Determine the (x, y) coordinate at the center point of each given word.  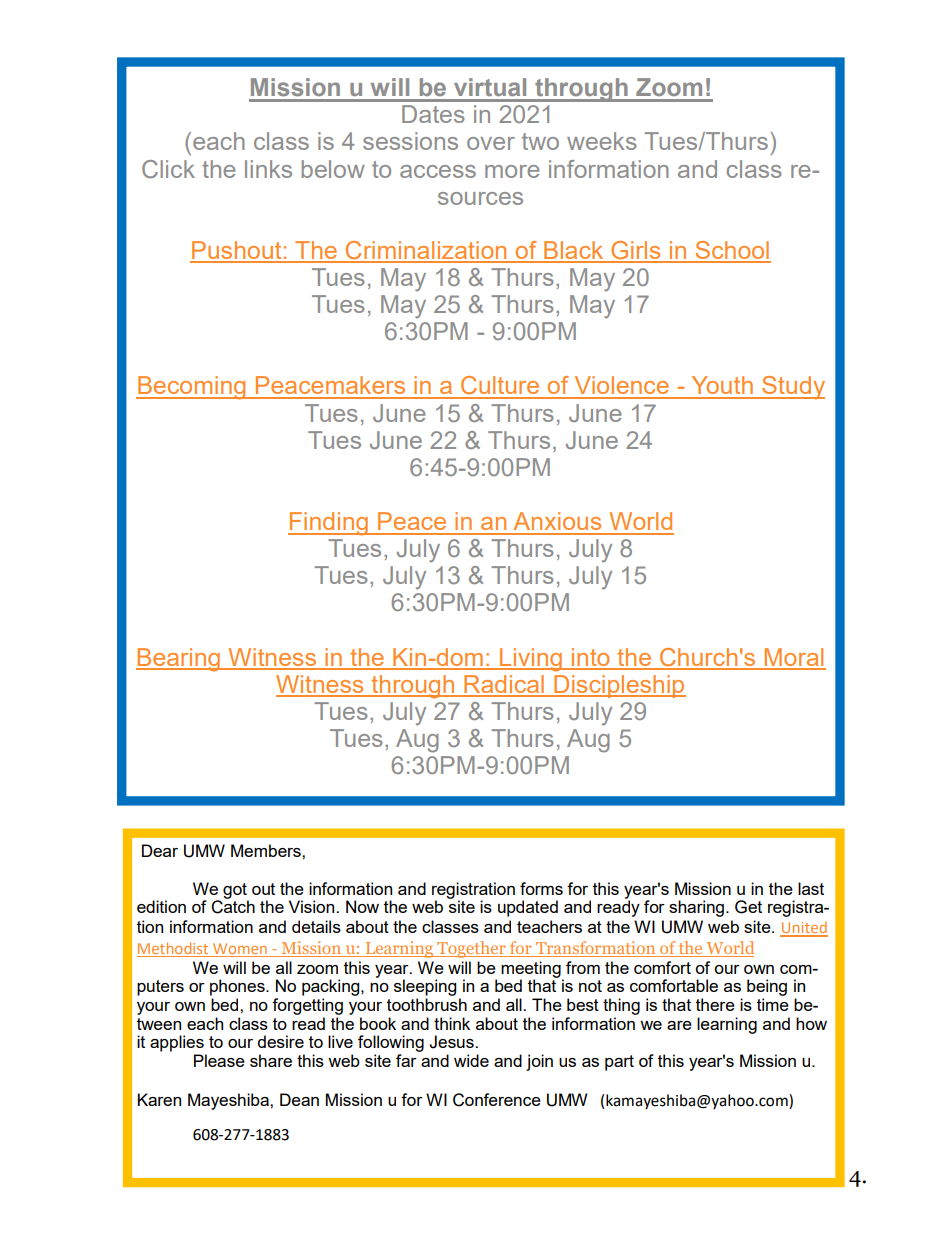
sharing (696, 908)
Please (219, 1060)
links (268, 169)
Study (792, 387)
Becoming (192, 388)
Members (267, 850)
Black (574, 251)
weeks (602, 141)
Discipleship (619, 686)
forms (541, 888)
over (491, 143)
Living (531, 660)
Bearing (179, 660)
